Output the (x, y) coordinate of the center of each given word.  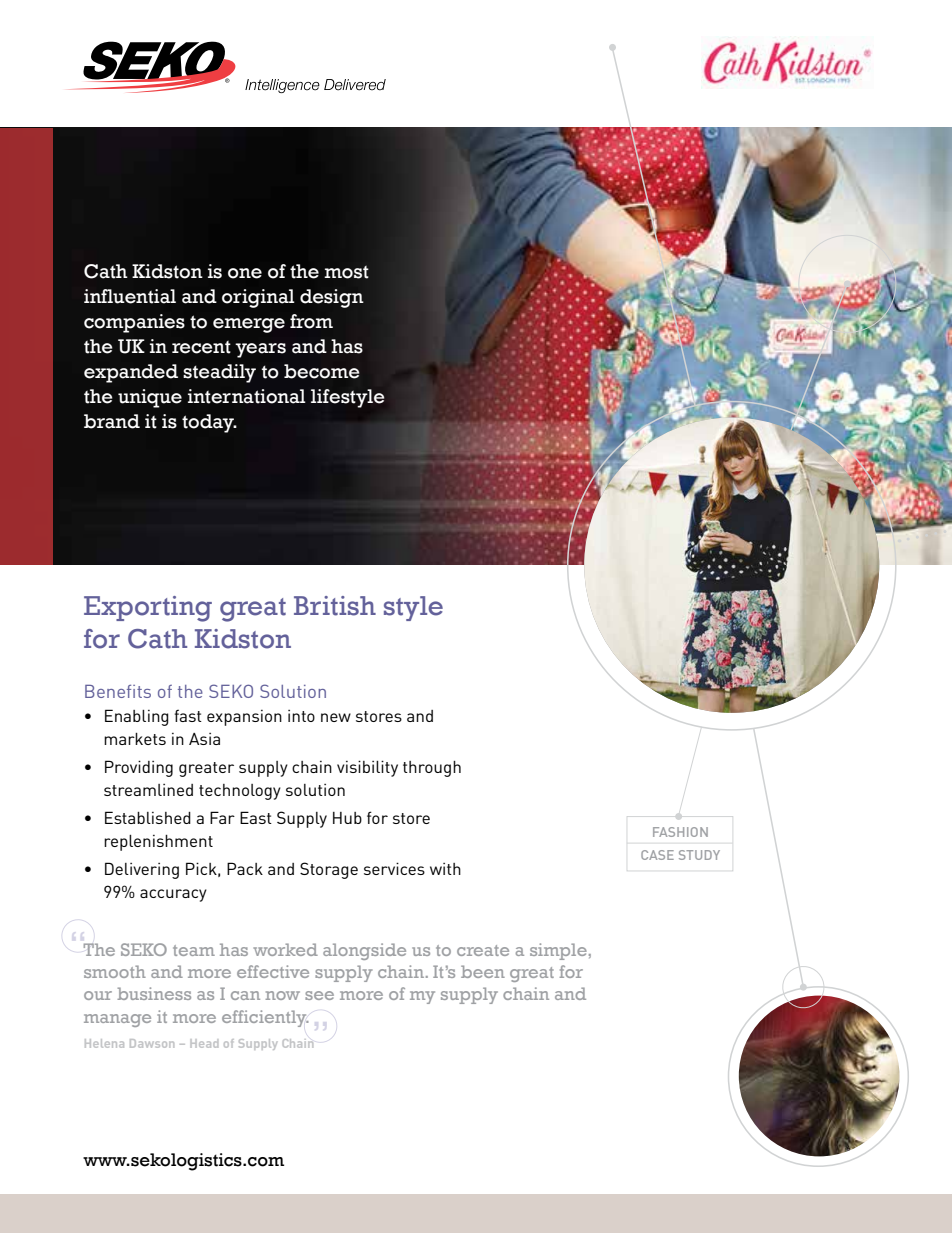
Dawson (152, 1043)
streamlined (148, 790)
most (346, 272)
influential (130, 296)
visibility (367, 768)
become (322, 371)
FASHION (680, 832)
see (319, 995)
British (335, 606)
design (332, 298)
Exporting (148, 609)
